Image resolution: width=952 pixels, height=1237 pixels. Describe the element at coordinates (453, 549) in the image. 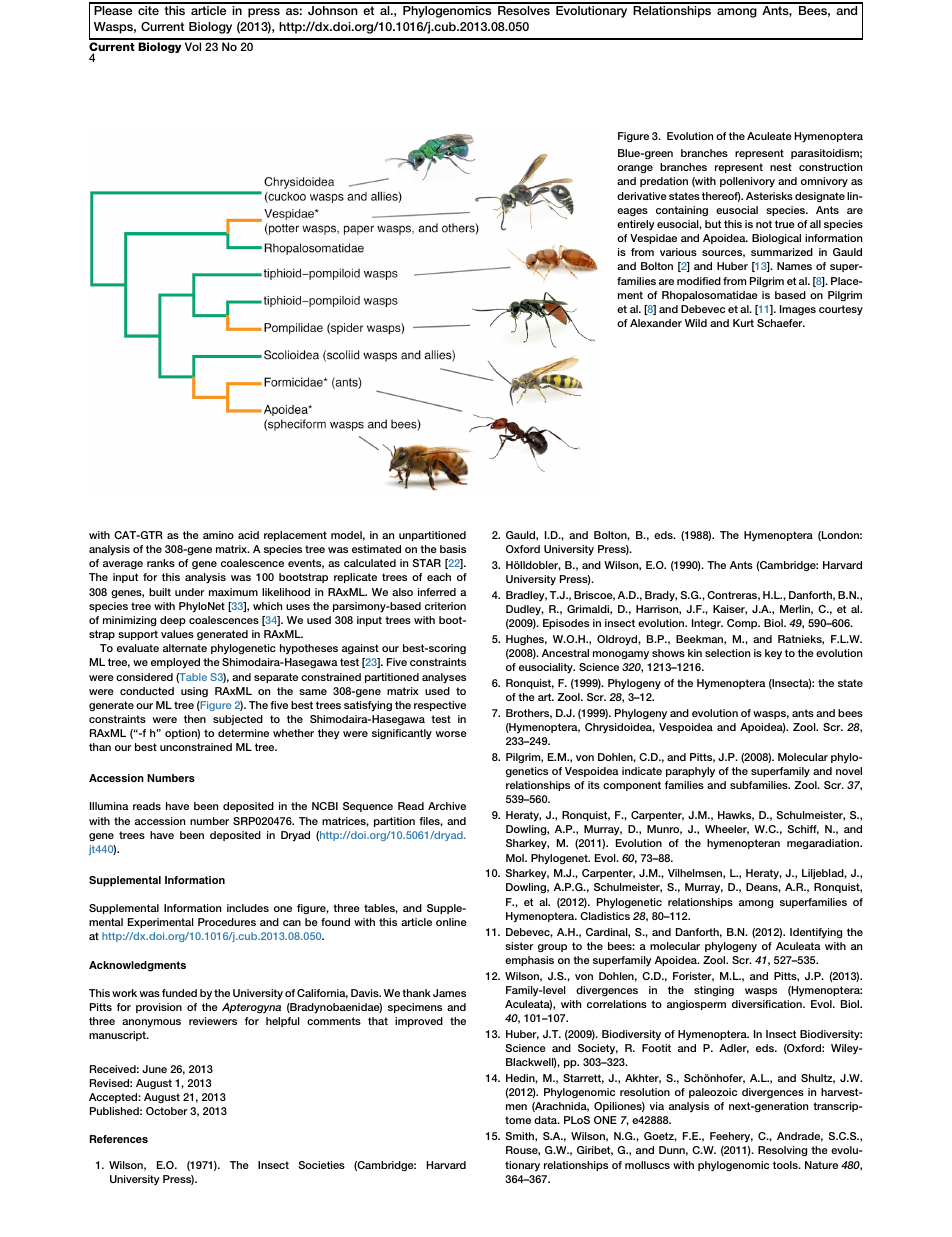

I see `basis` at that location.
